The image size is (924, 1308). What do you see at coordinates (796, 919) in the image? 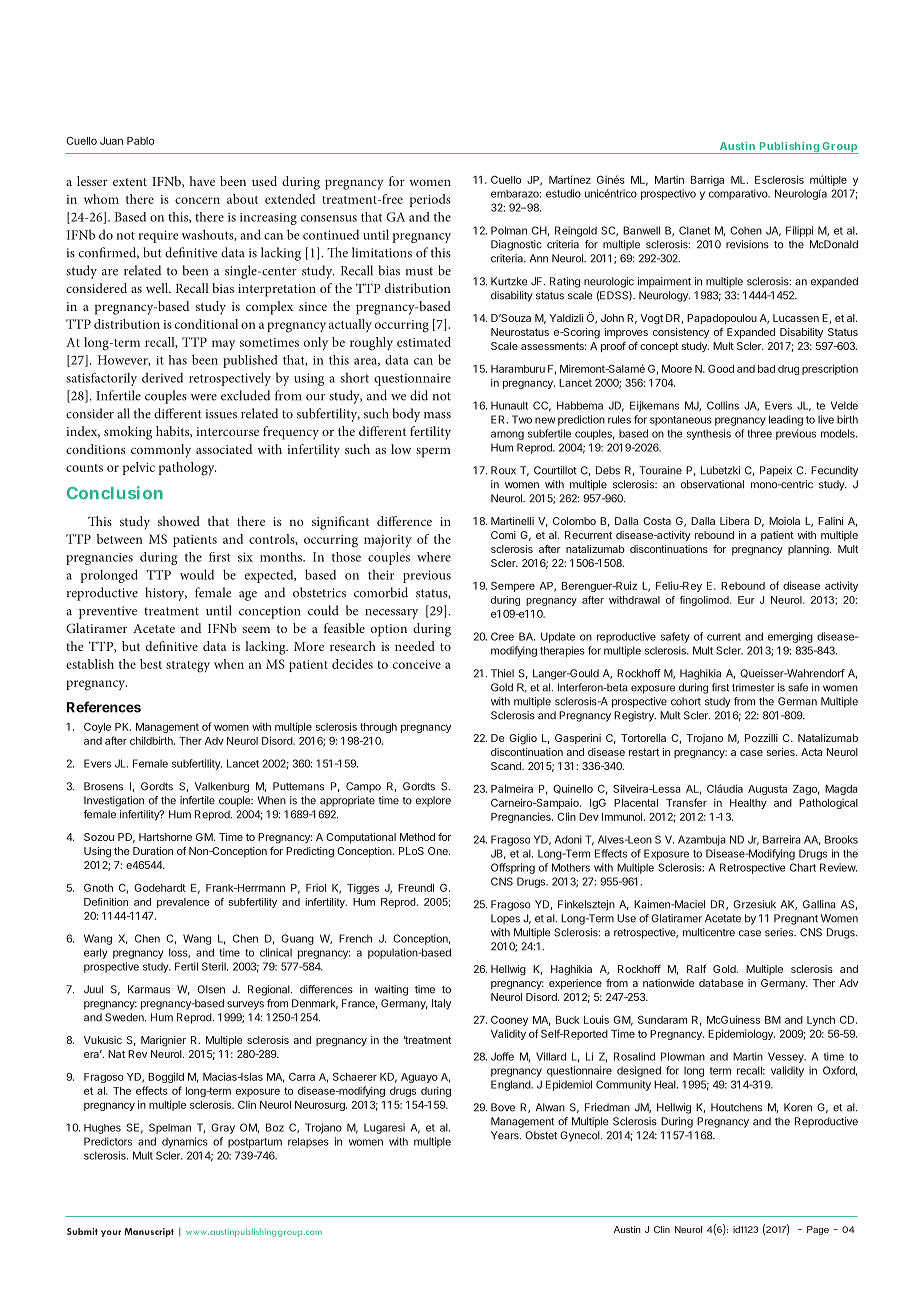
I see `Pregnant` at bounding box center [796, 919].
